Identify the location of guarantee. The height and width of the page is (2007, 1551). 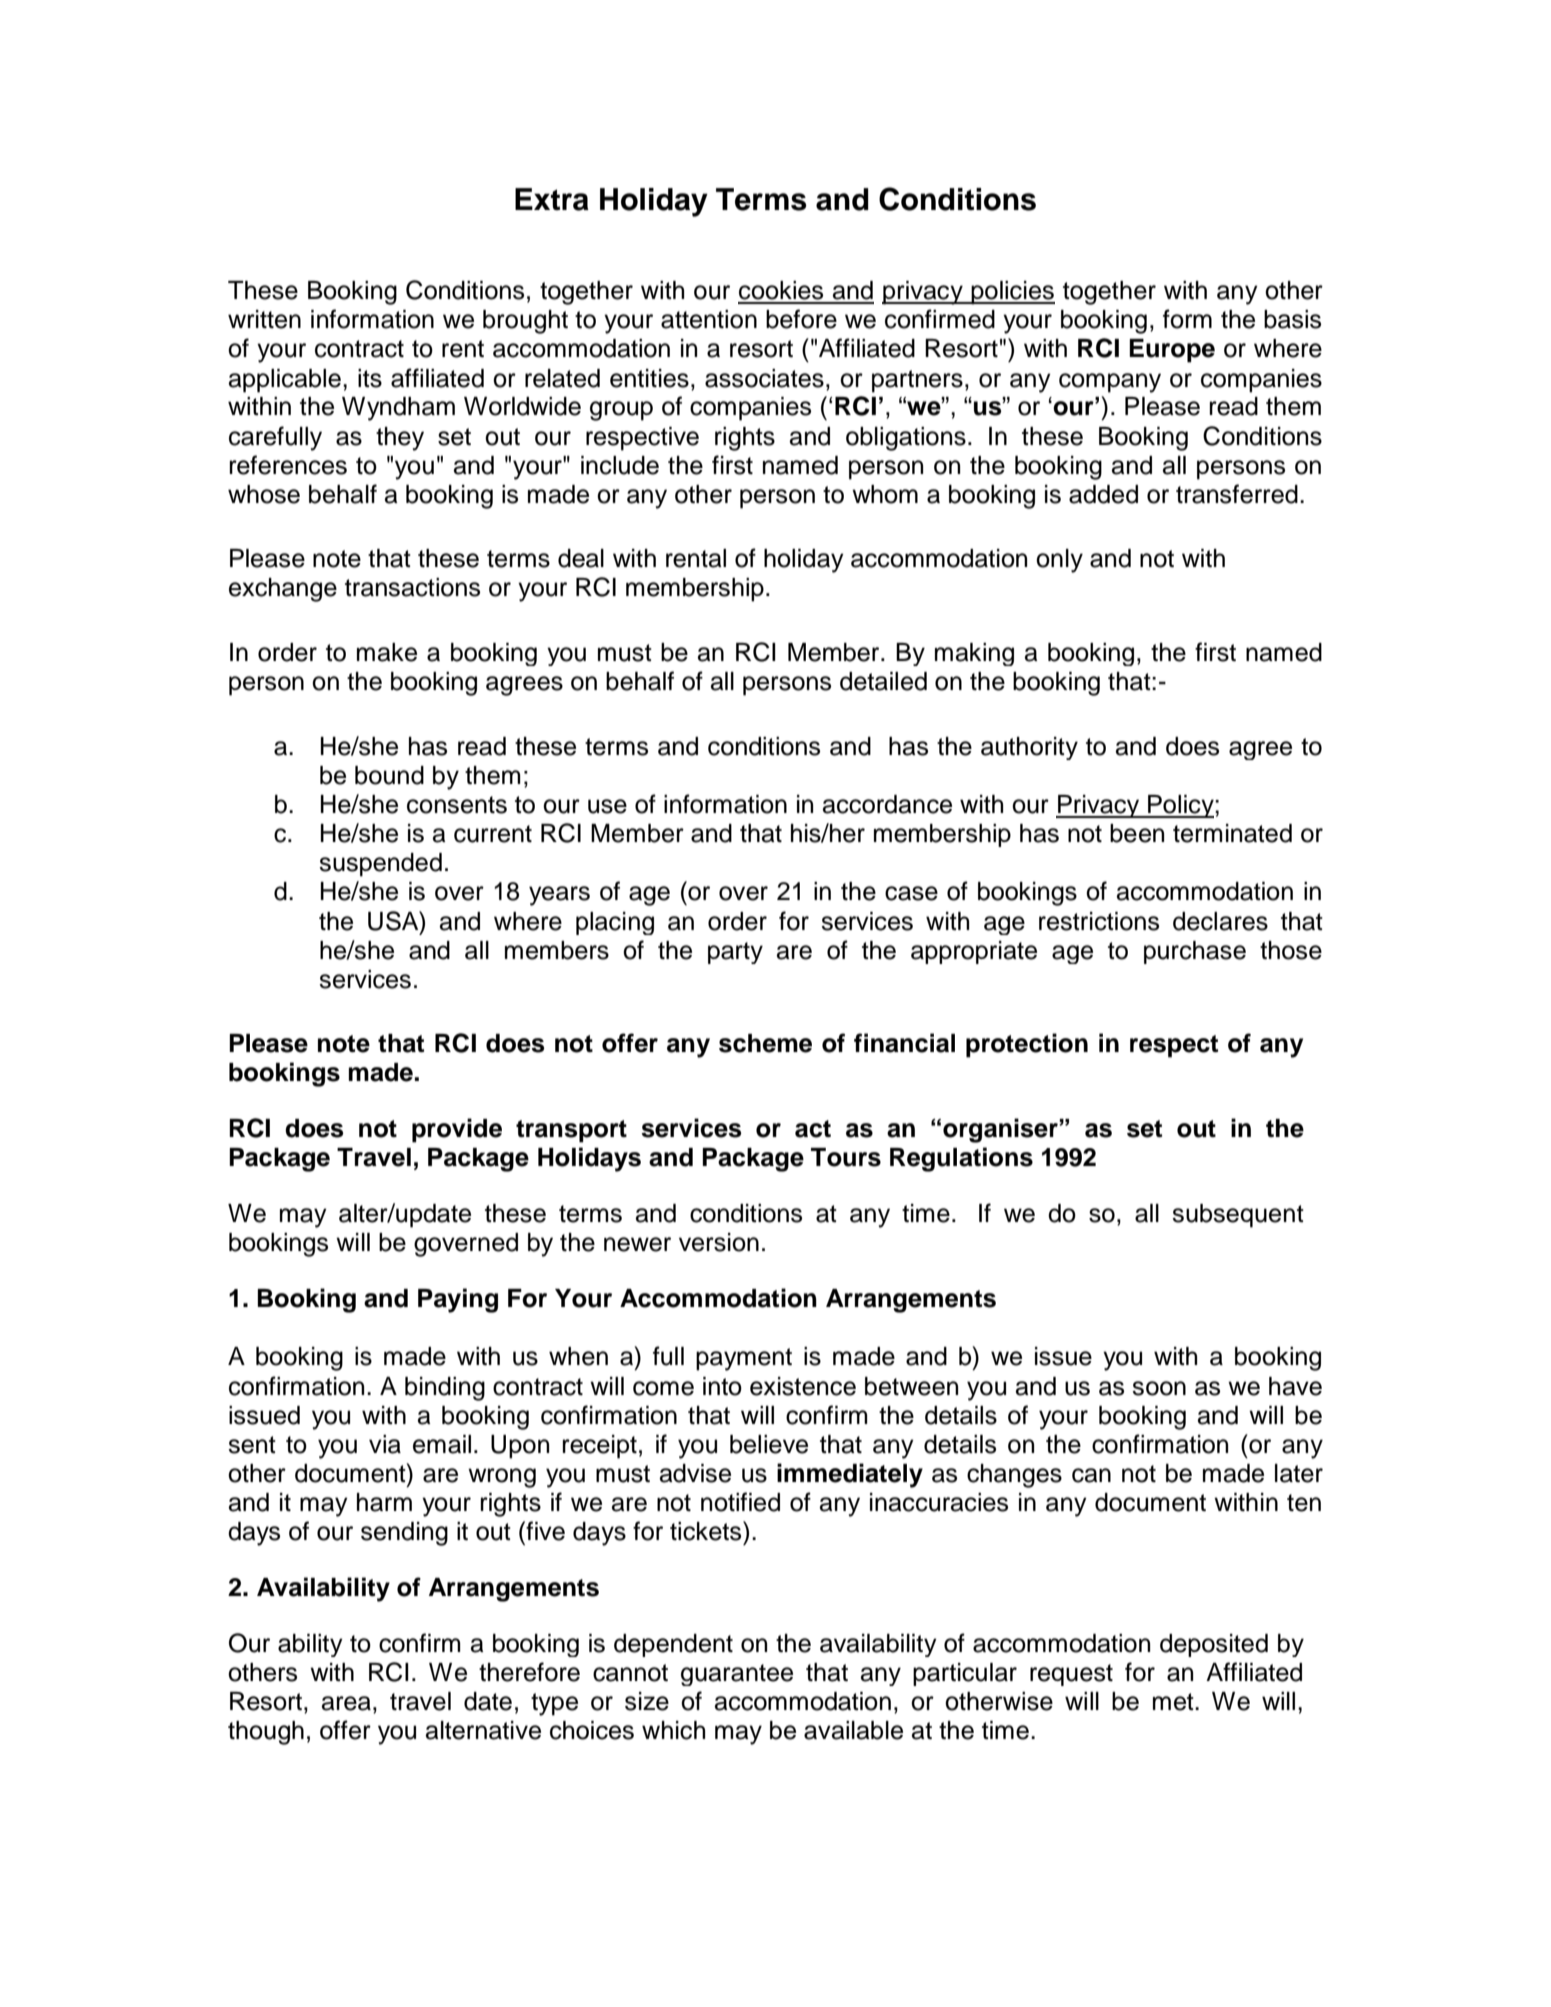
(737, 1675).
